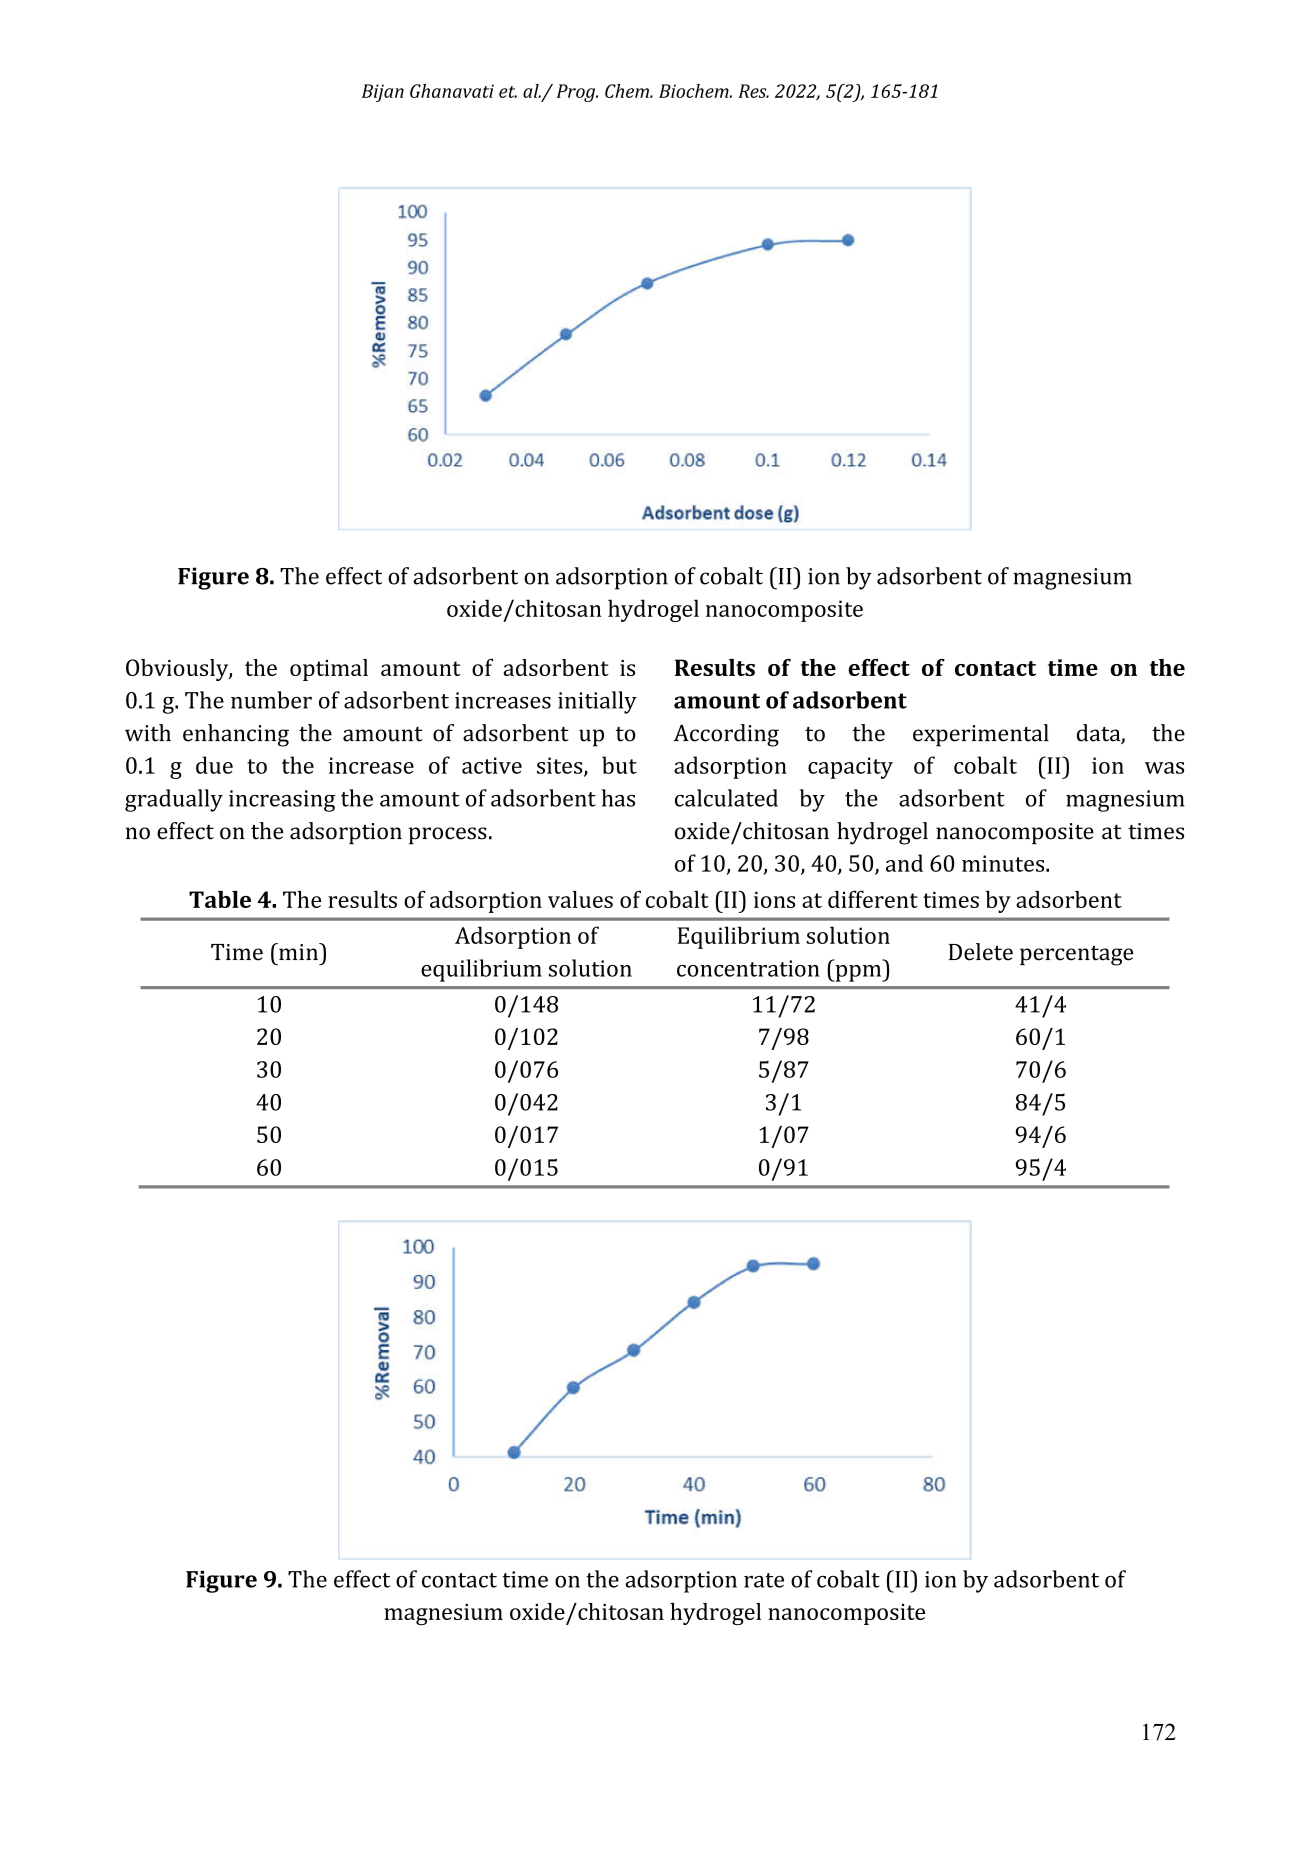 The height and width of the screenshot is (1853, 1310). Describe the element at coordinates (282, 801) in the screenshot. I see `increasing` at that location.
